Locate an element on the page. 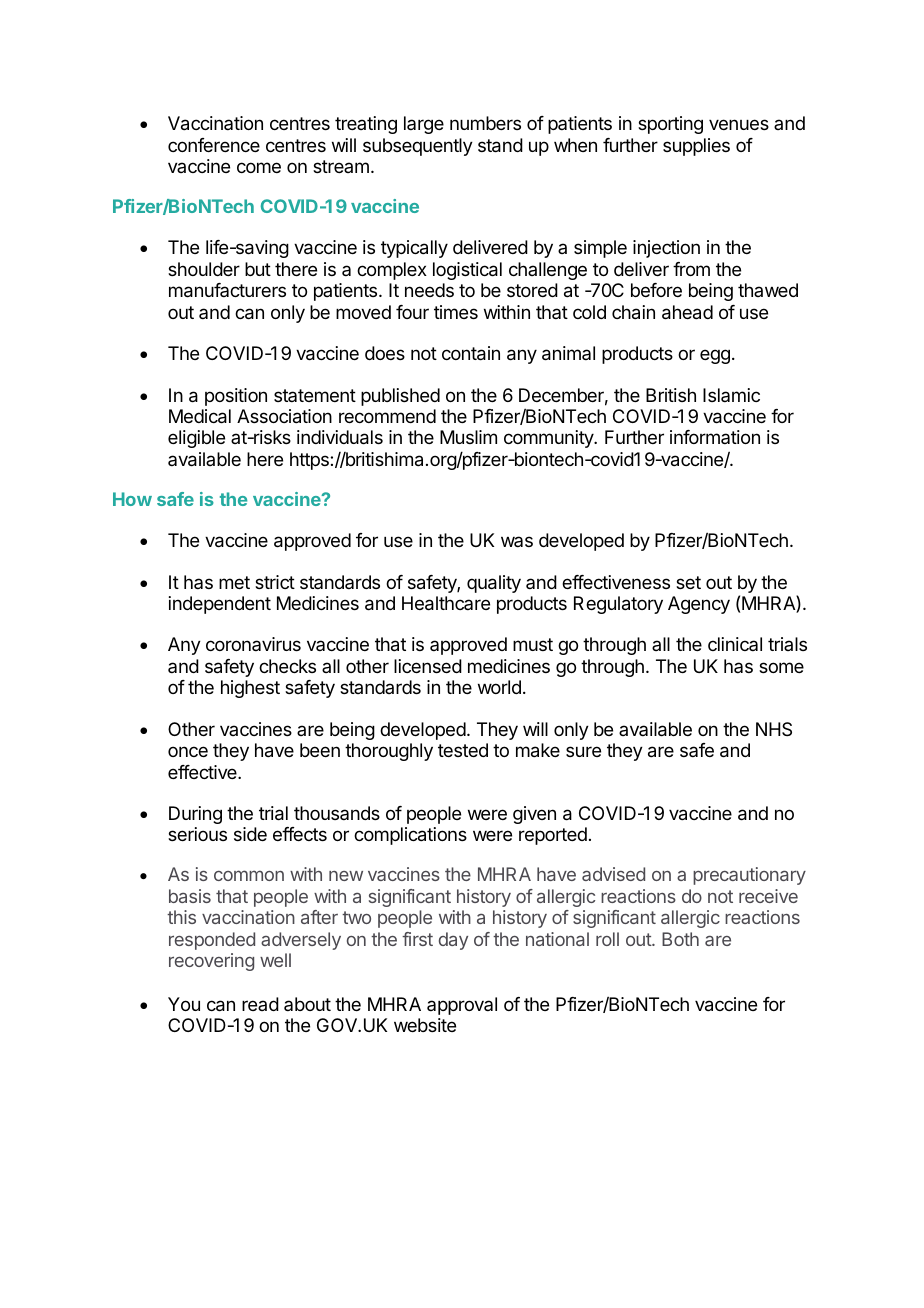  quality is located at coordinates (494, 584).
